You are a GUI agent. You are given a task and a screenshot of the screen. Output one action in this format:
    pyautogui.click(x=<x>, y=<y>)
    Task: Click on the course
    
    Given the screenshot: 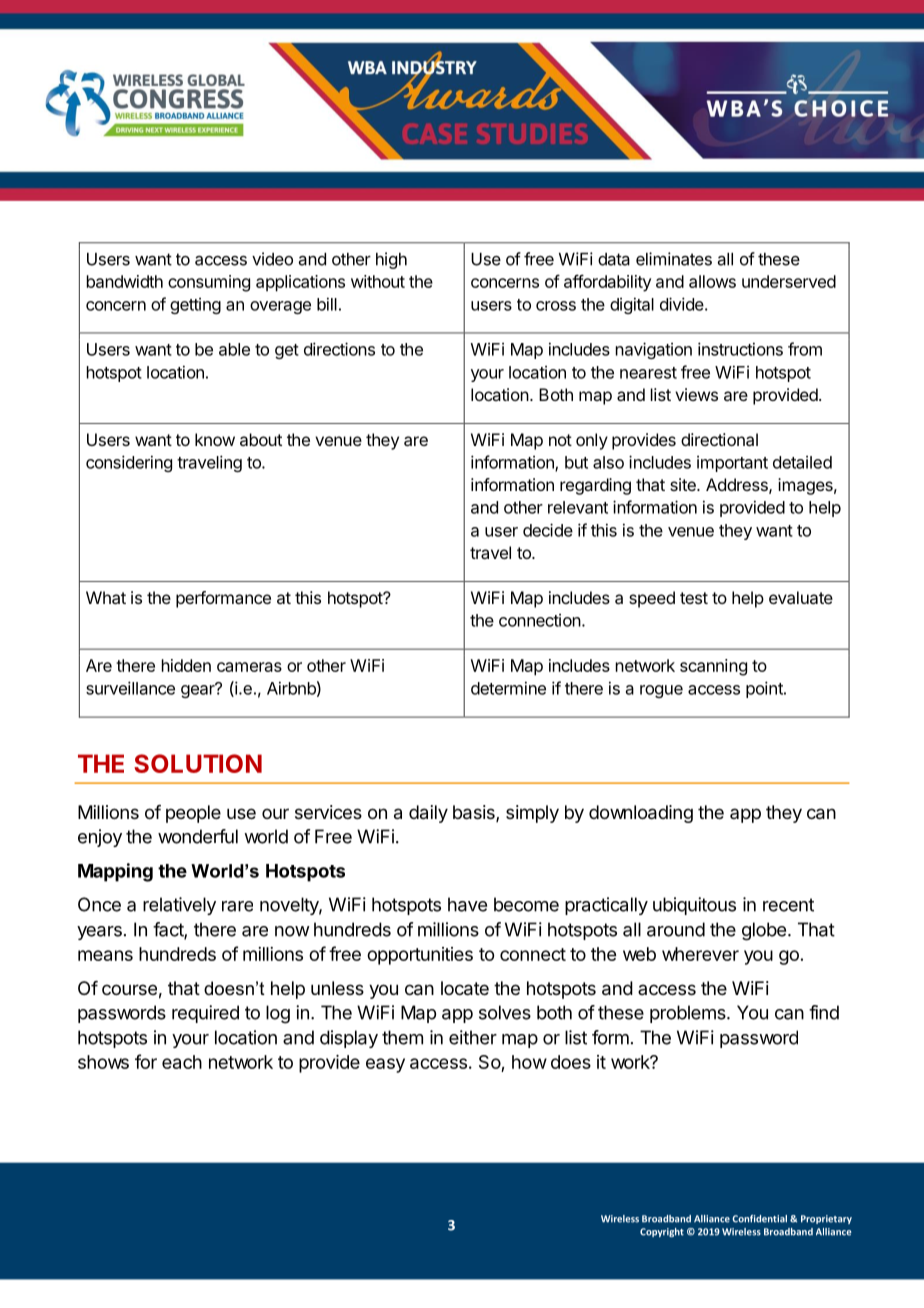 What is the action you would take?
    pyautogui.click(x=129, y=989)
